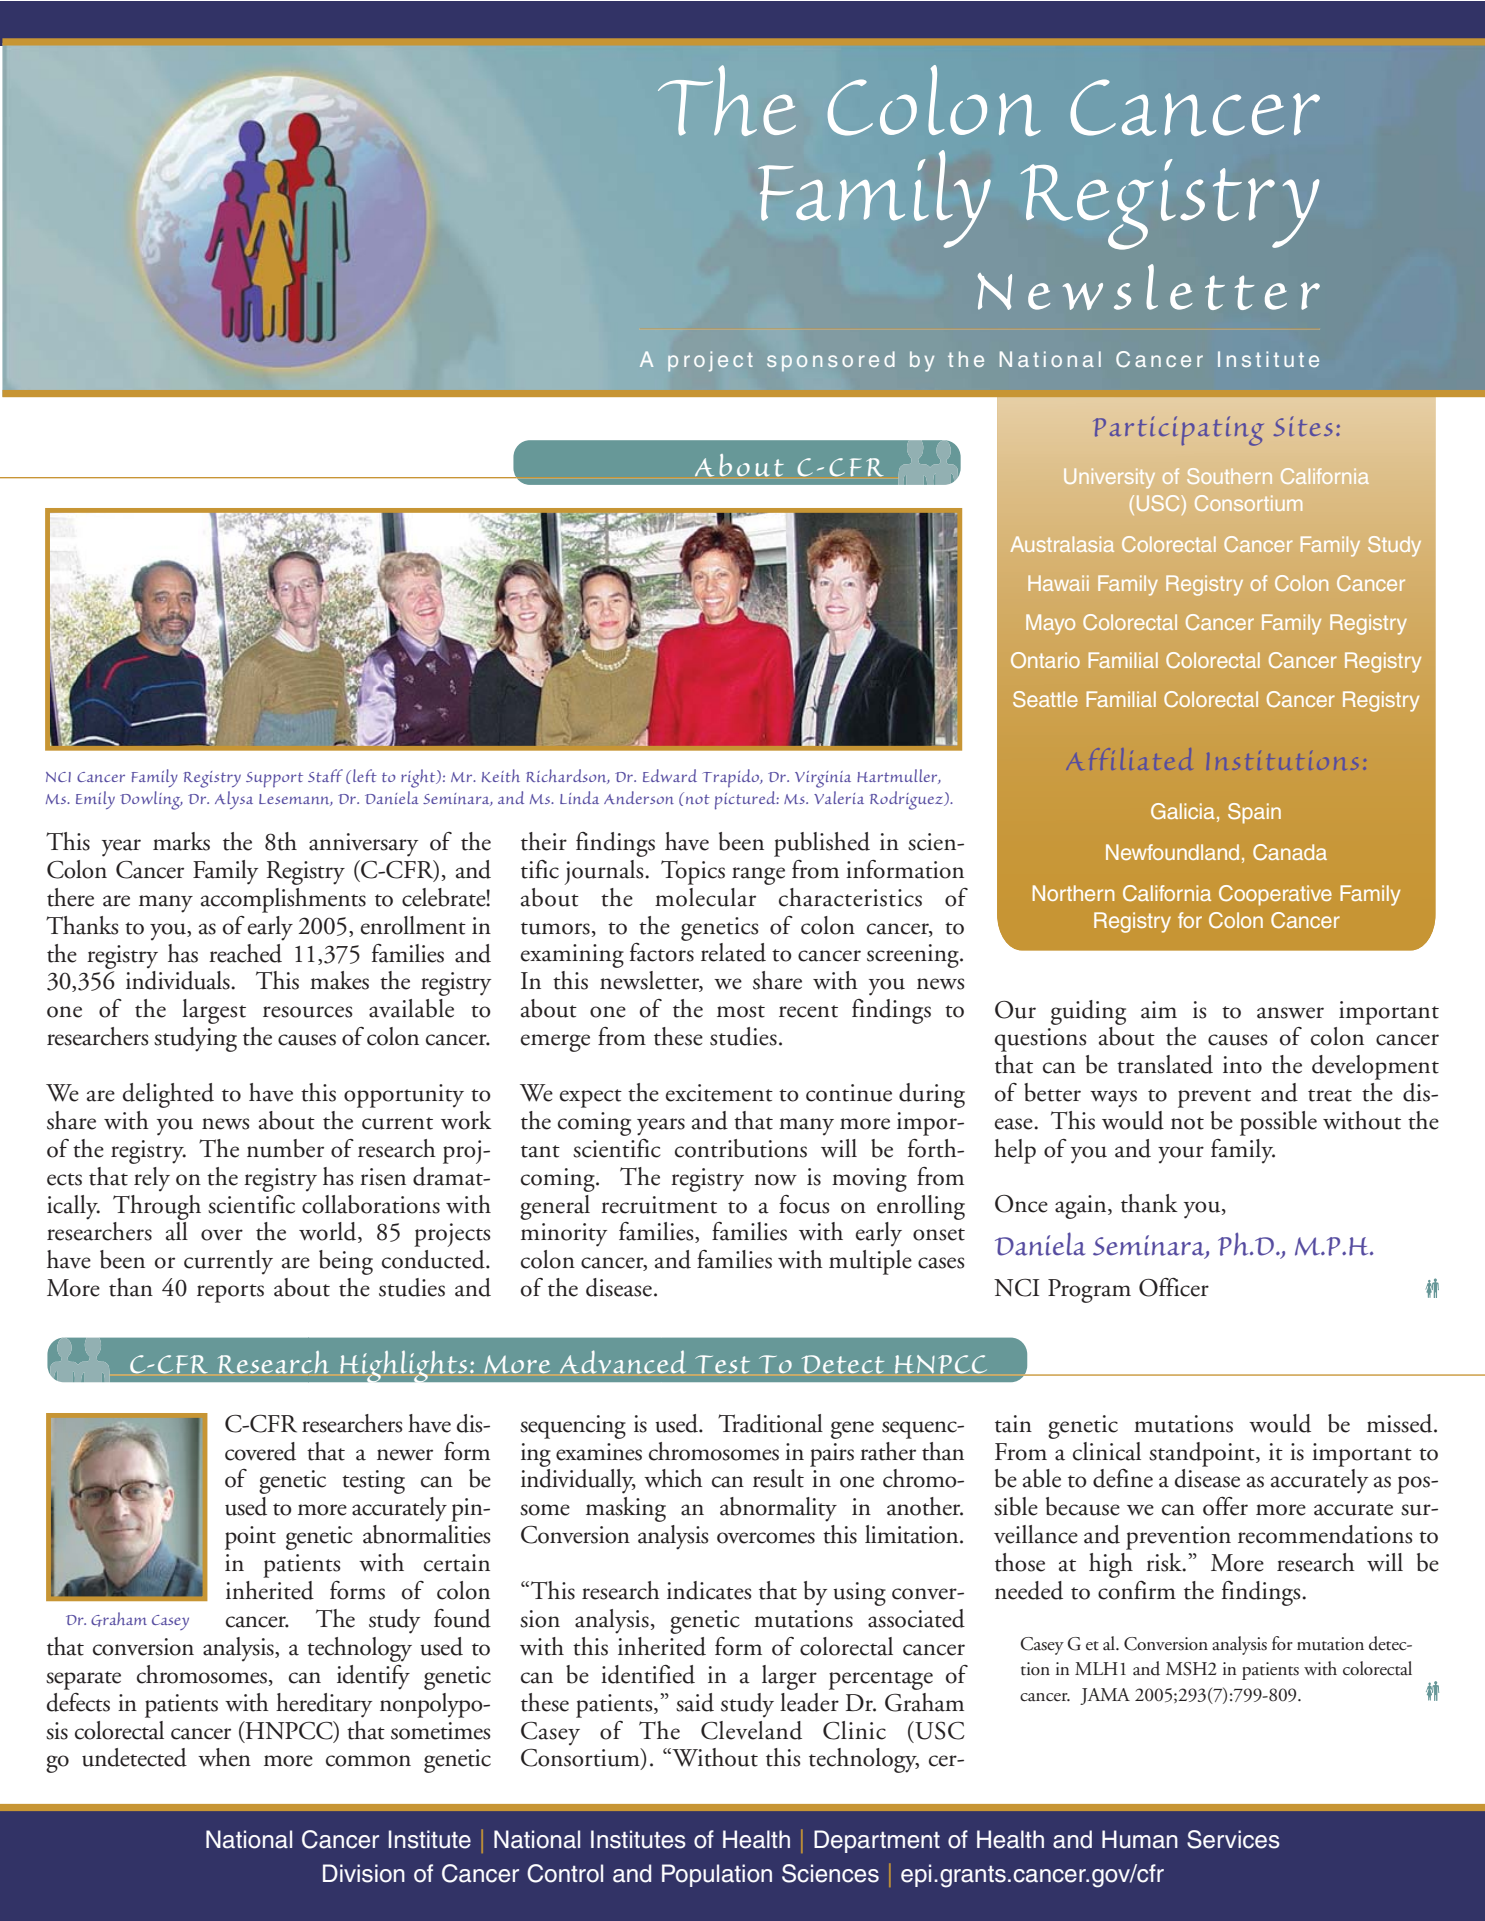 Image resolution: width=1485 pixels, height=1921 pixels. What do you see at coordinates (1225, 1506) in the screenshot?
I see `offer` at bounding box center [1225, 1506].
